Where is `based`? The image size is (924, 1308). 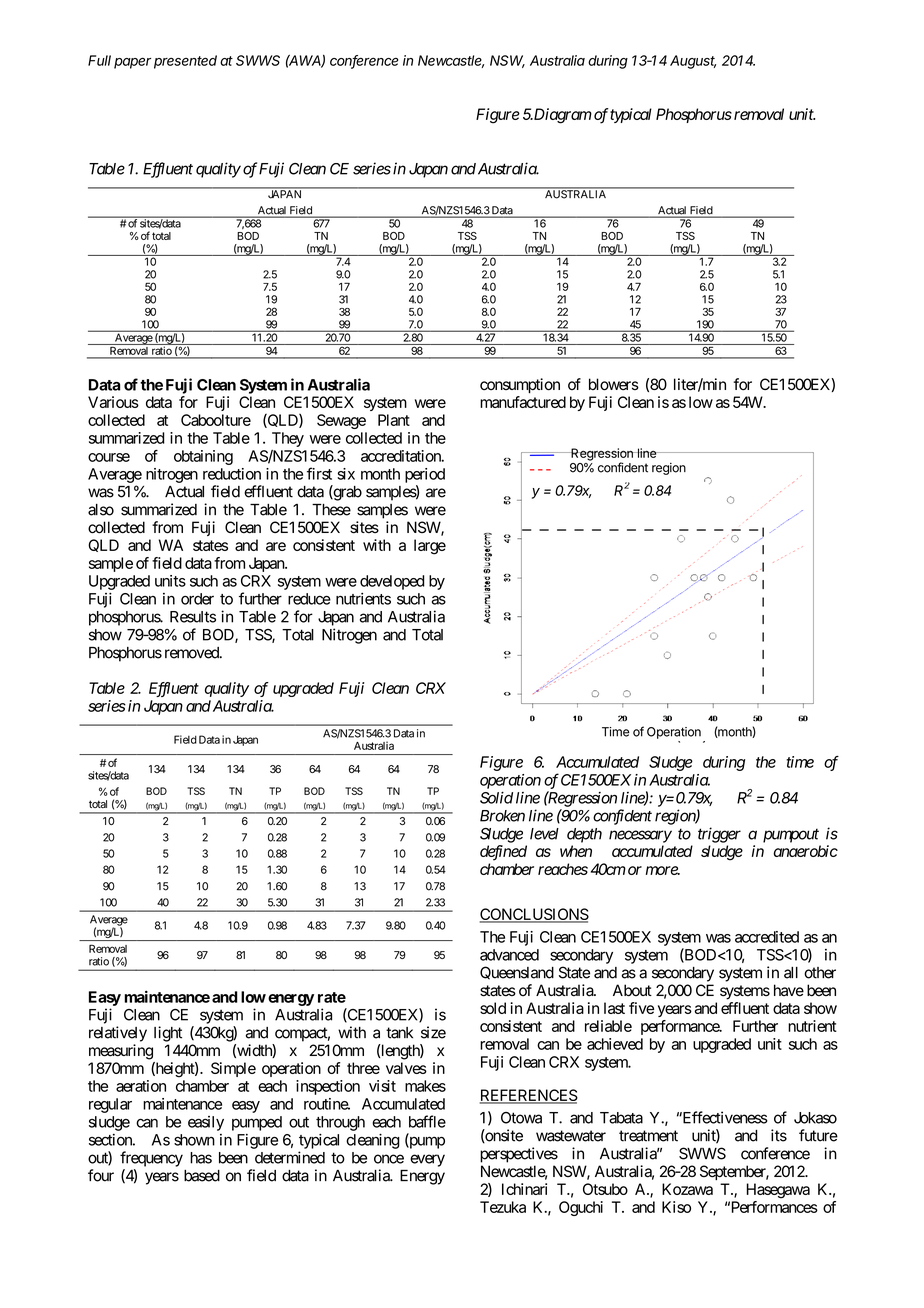 based is located at coordinates (202, 1176).
